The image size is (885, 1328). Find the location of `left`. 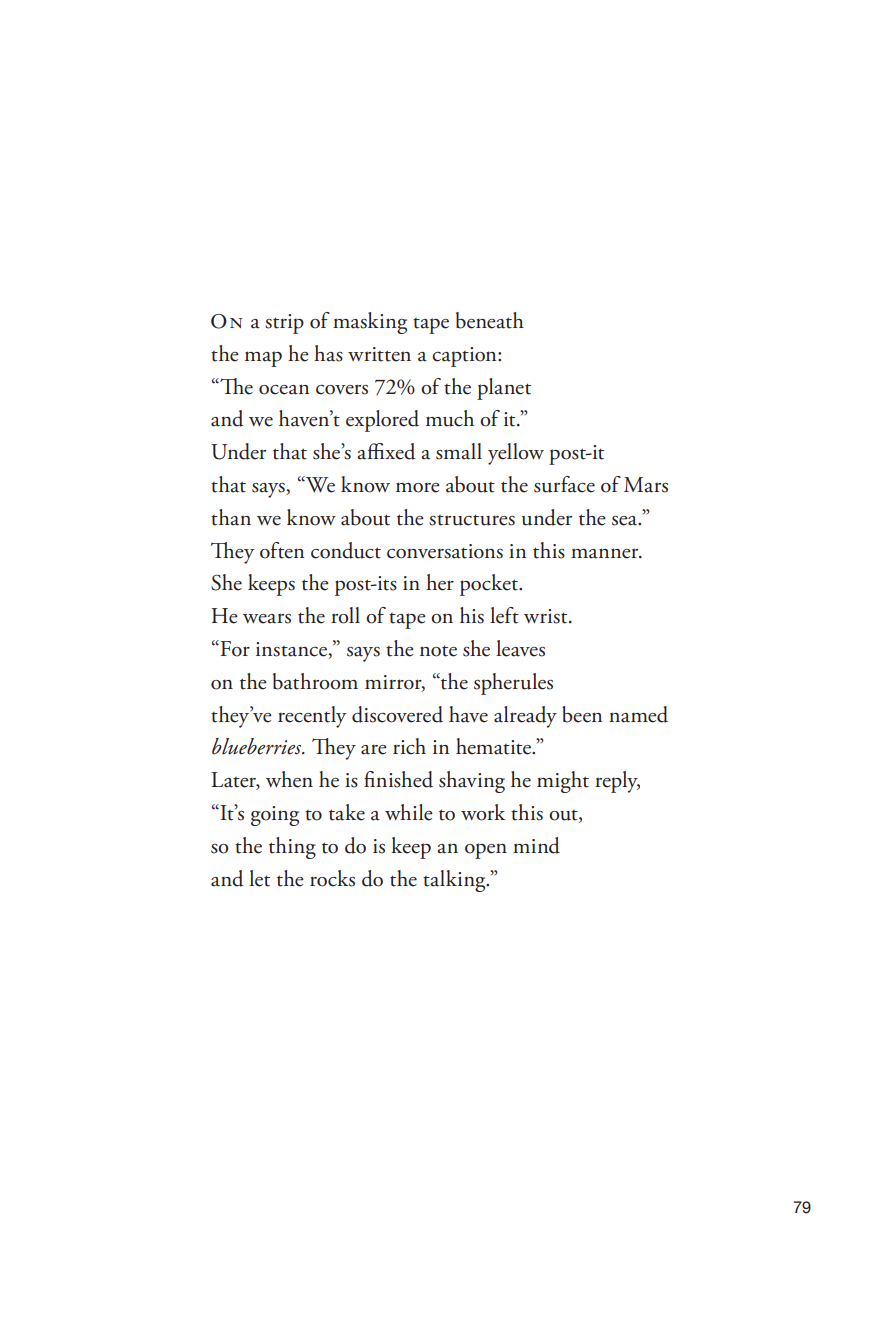

left is located at coordinates (504, 615).
